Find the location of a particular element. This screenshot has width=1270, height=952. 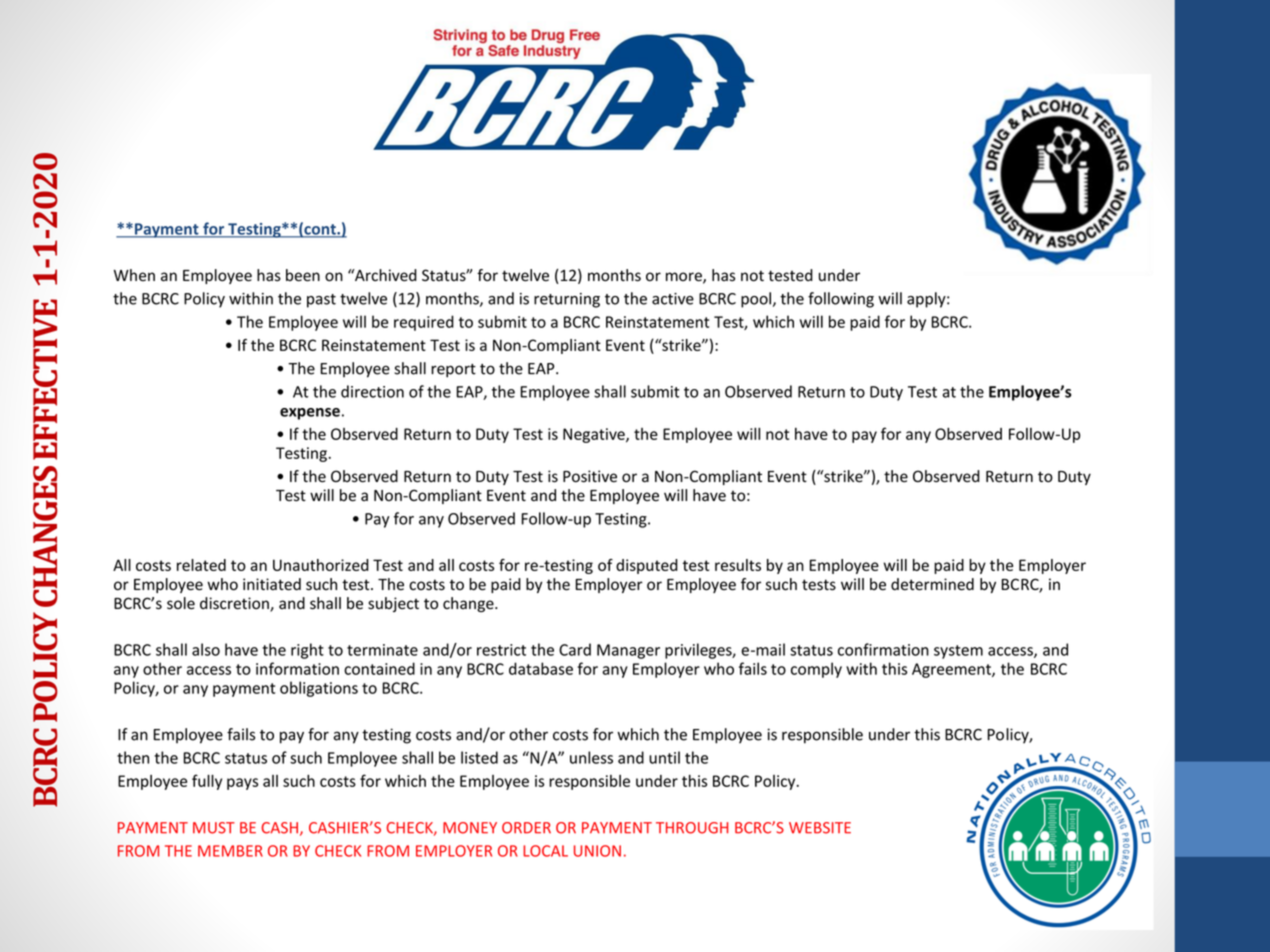

MUST is located at coordinates (214, 828).
